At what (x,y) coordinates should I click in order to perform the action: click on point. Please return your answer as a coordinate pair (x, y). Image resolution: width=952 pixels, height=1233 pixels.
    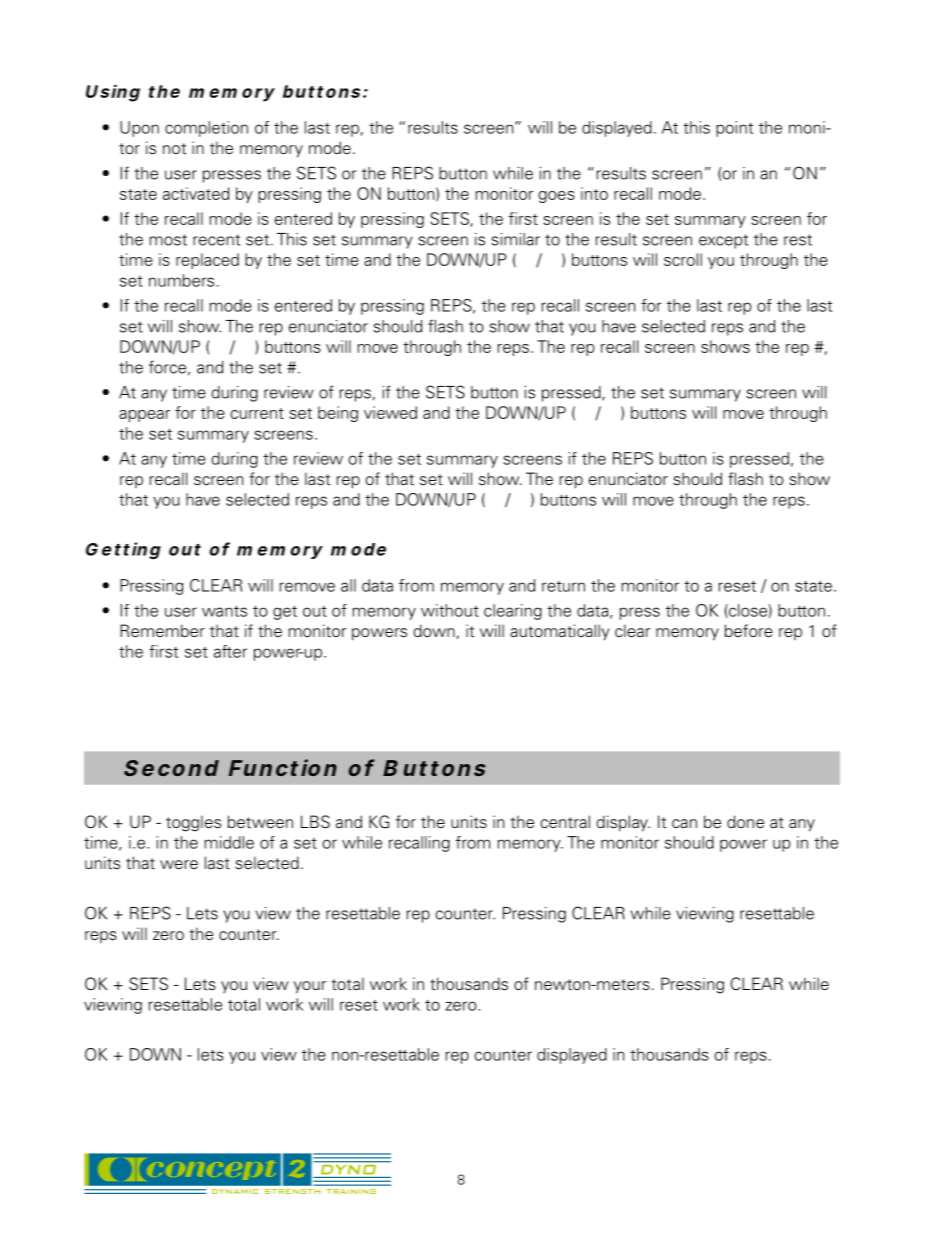
    Looking at the image, I should click on (734, 129).
